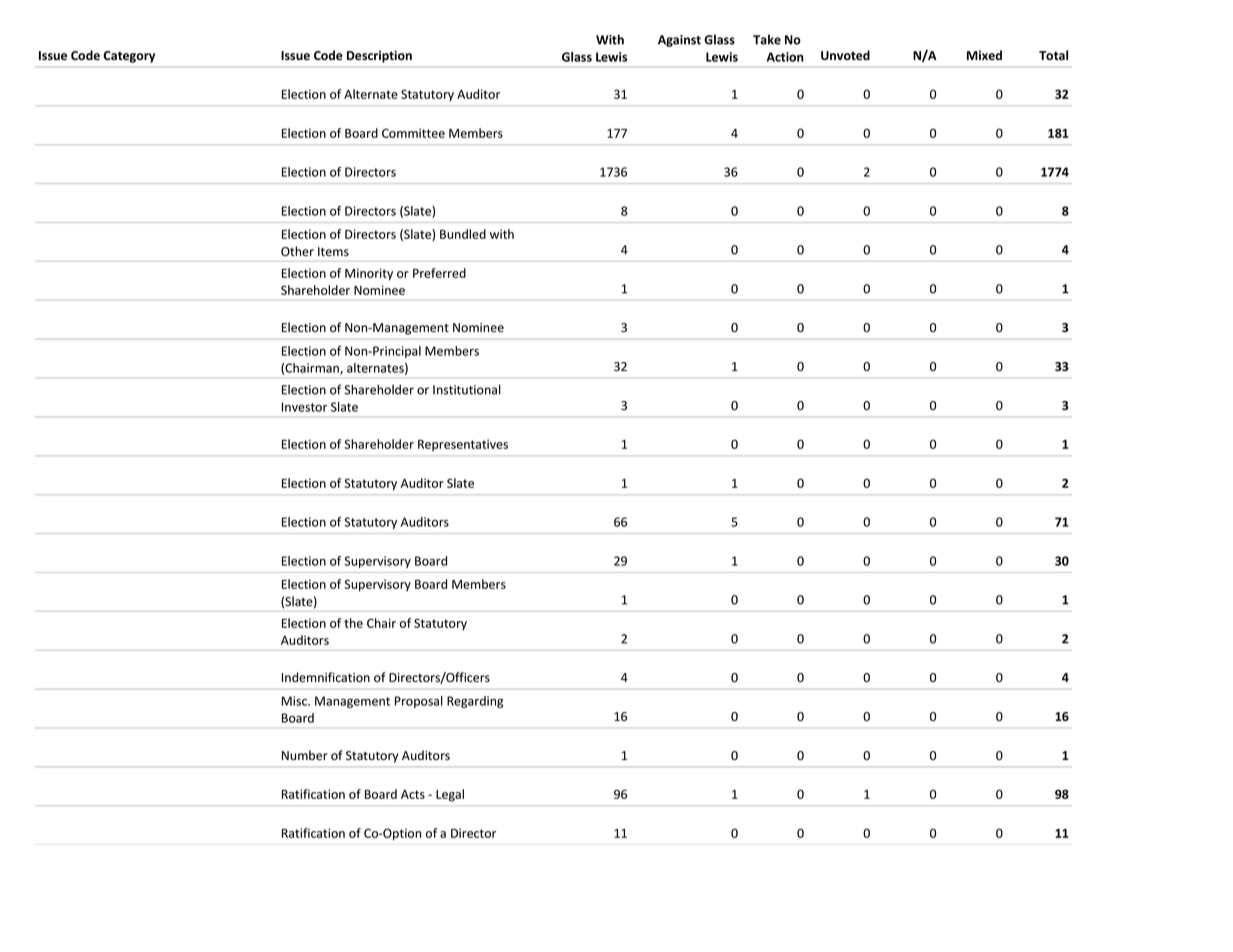 This page has height=952, width=1233. What do you see at coordinates (984, 55) in the page?
I see `Mixed` at bounding box center [984, 55].
